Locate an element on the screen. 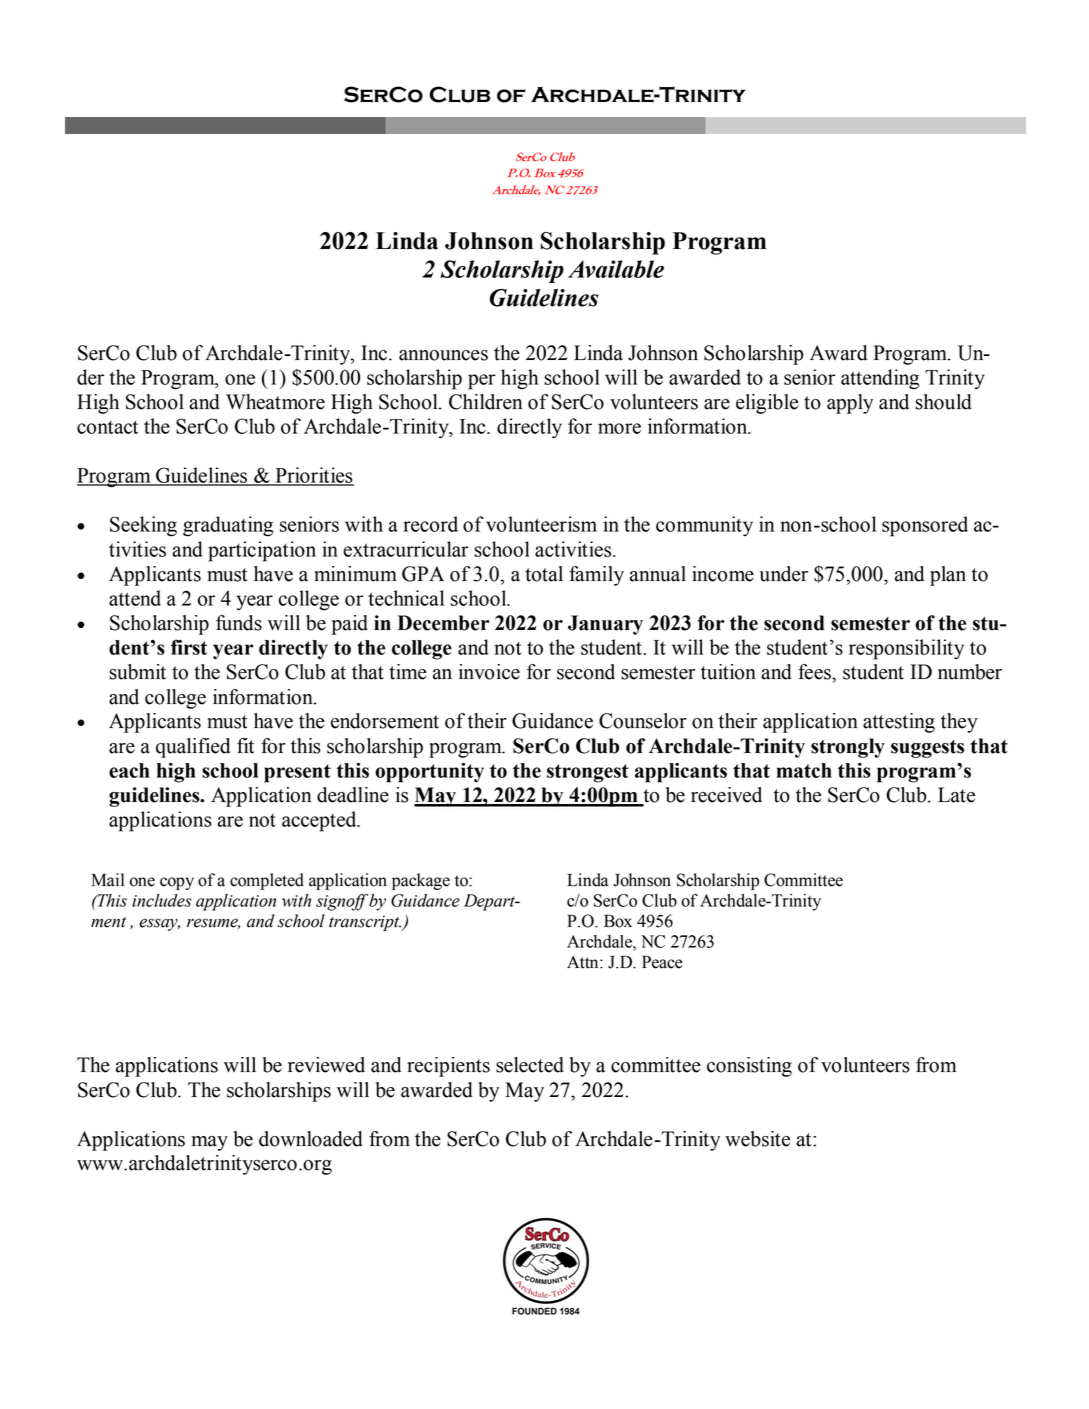  announces is located at coordinates (443, 355).
